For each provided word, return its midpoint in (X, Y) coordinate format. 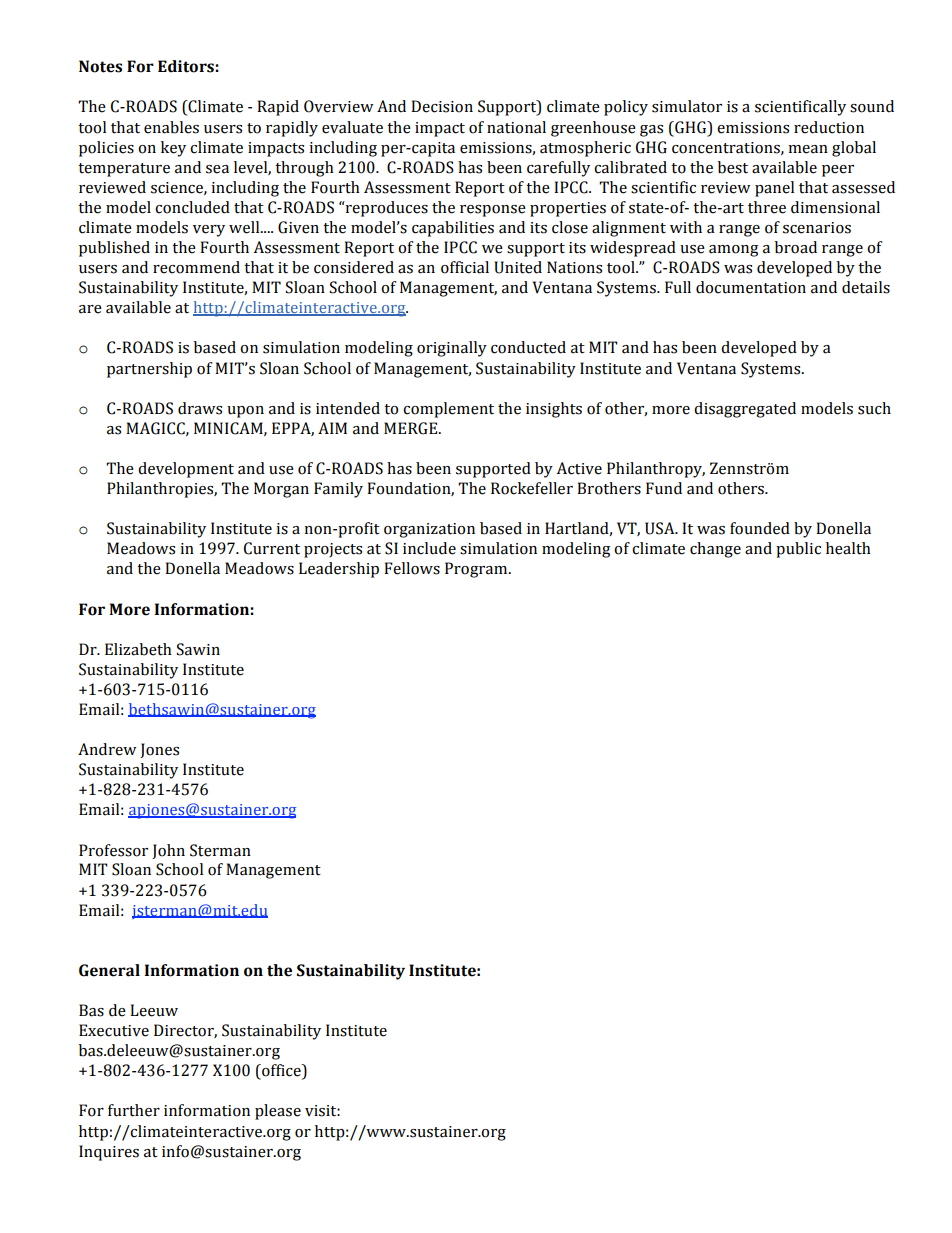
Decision (442, 106)
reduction (829, 127)
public (798, 550)
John (168, 851)
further (134, 1110)
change (715, 550)
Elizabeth (138, 649)
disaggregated (745, 410)
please (278, 1112)
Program (477, 570)
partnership (149, 370)
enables (171, 127)
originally (452, 349)
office (281, 1071)
